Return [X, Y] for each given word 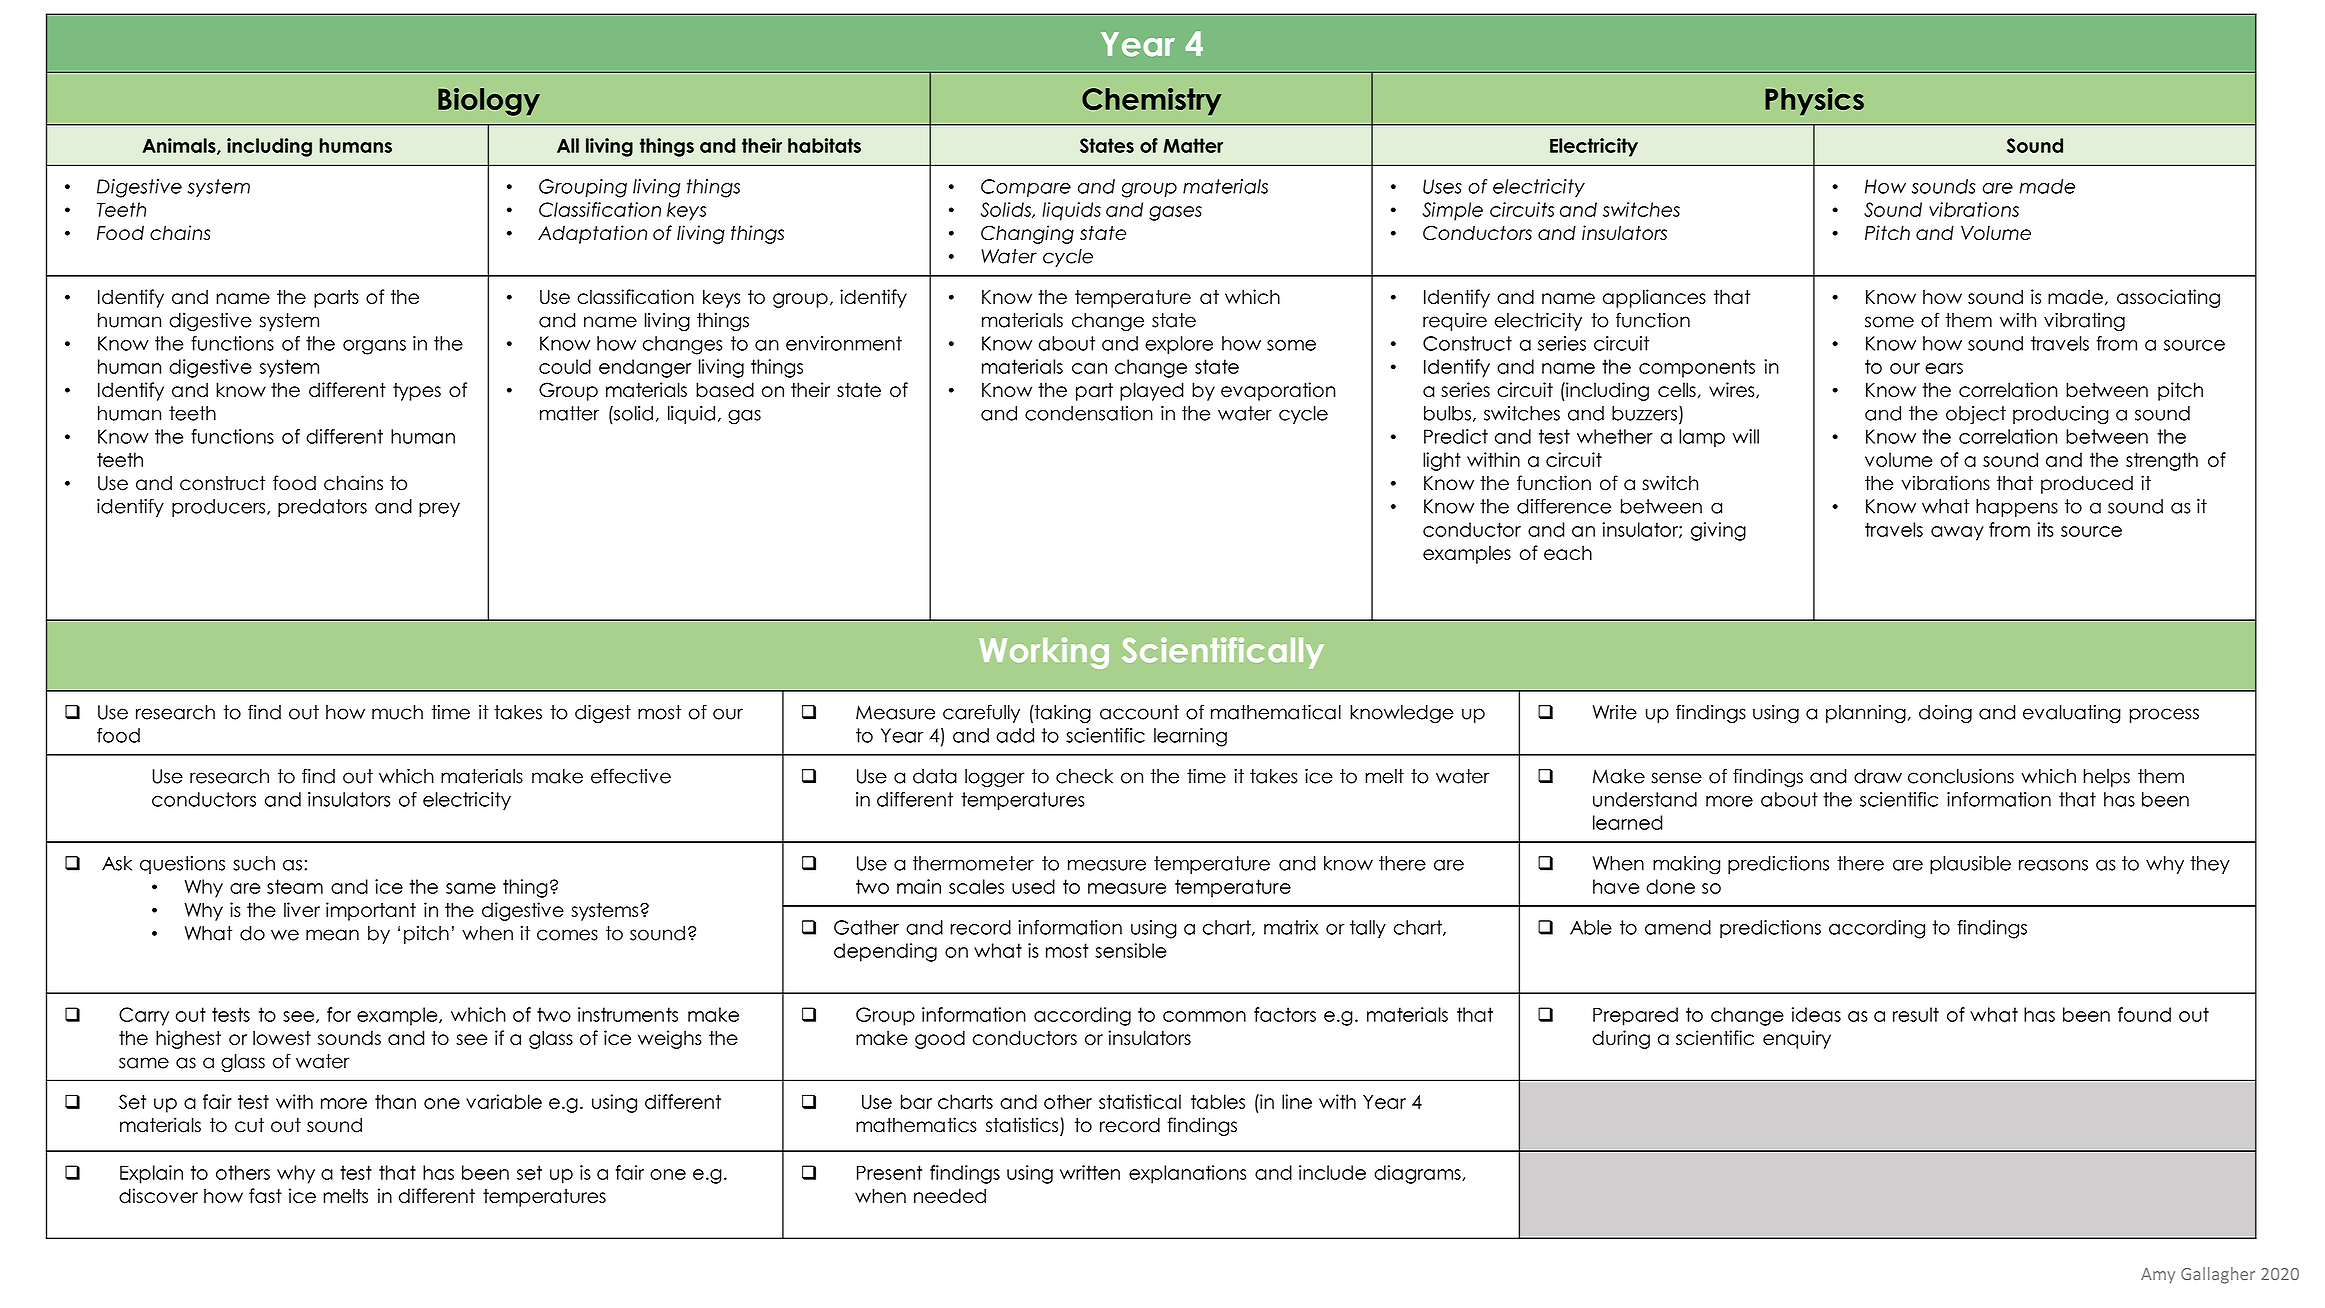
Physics [1814, 102]
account [1139, 712]
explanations [1187, 1174]
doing [1945, 713]
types [417, 392]
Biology [489, 102]
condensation [1089, 413]
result [1916, 1014]
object [1976, 415]
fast [265, 1195]
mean [332, 935]
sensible [1130, 950]
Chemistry [1151, 102]
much [397, 712]
